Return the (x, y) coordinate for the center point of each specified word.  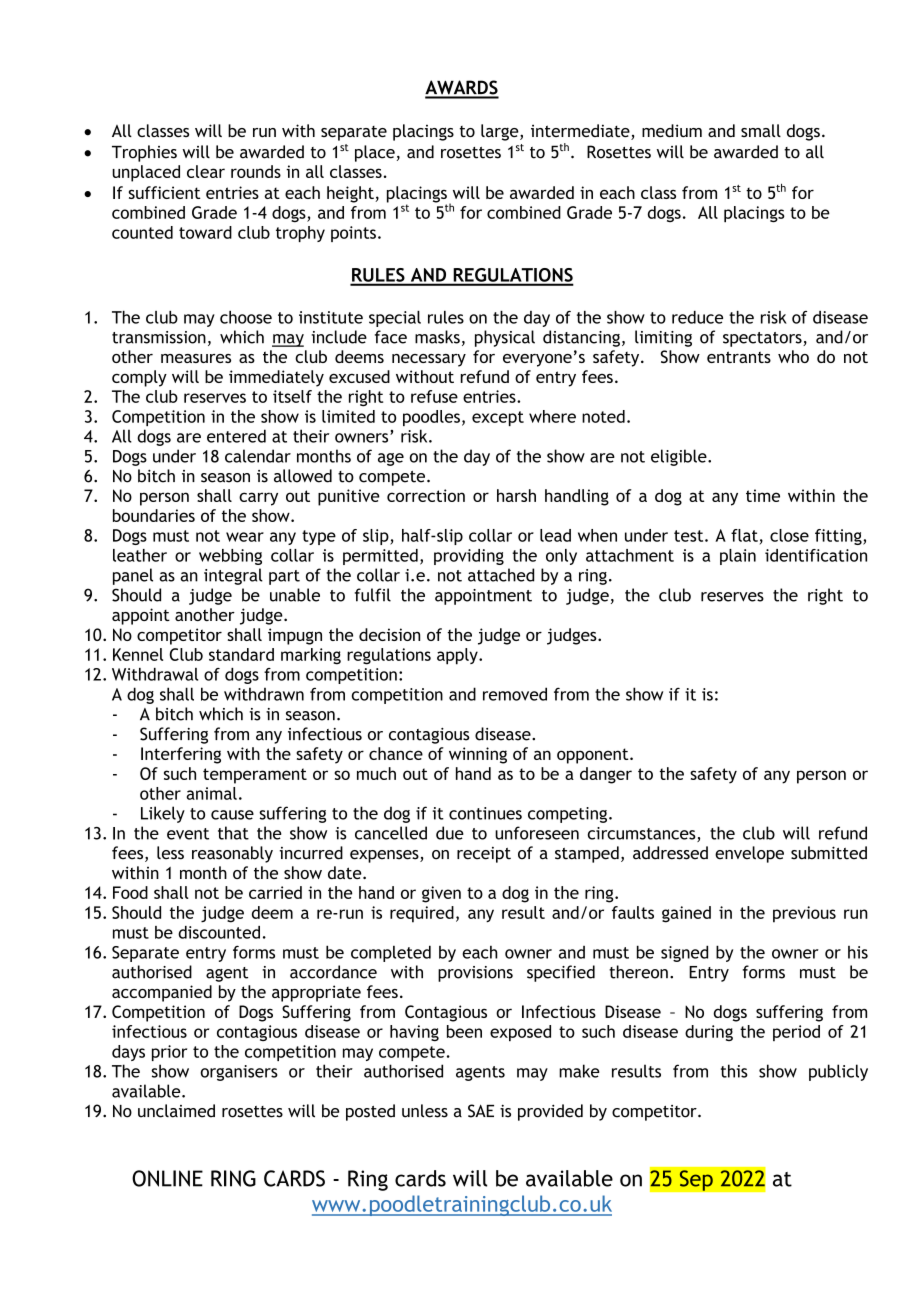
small (761, 130)
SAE (481, 1111)
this (734, 1071)
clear (206, 171)
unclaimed (176, 1111)
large (501, 132)
